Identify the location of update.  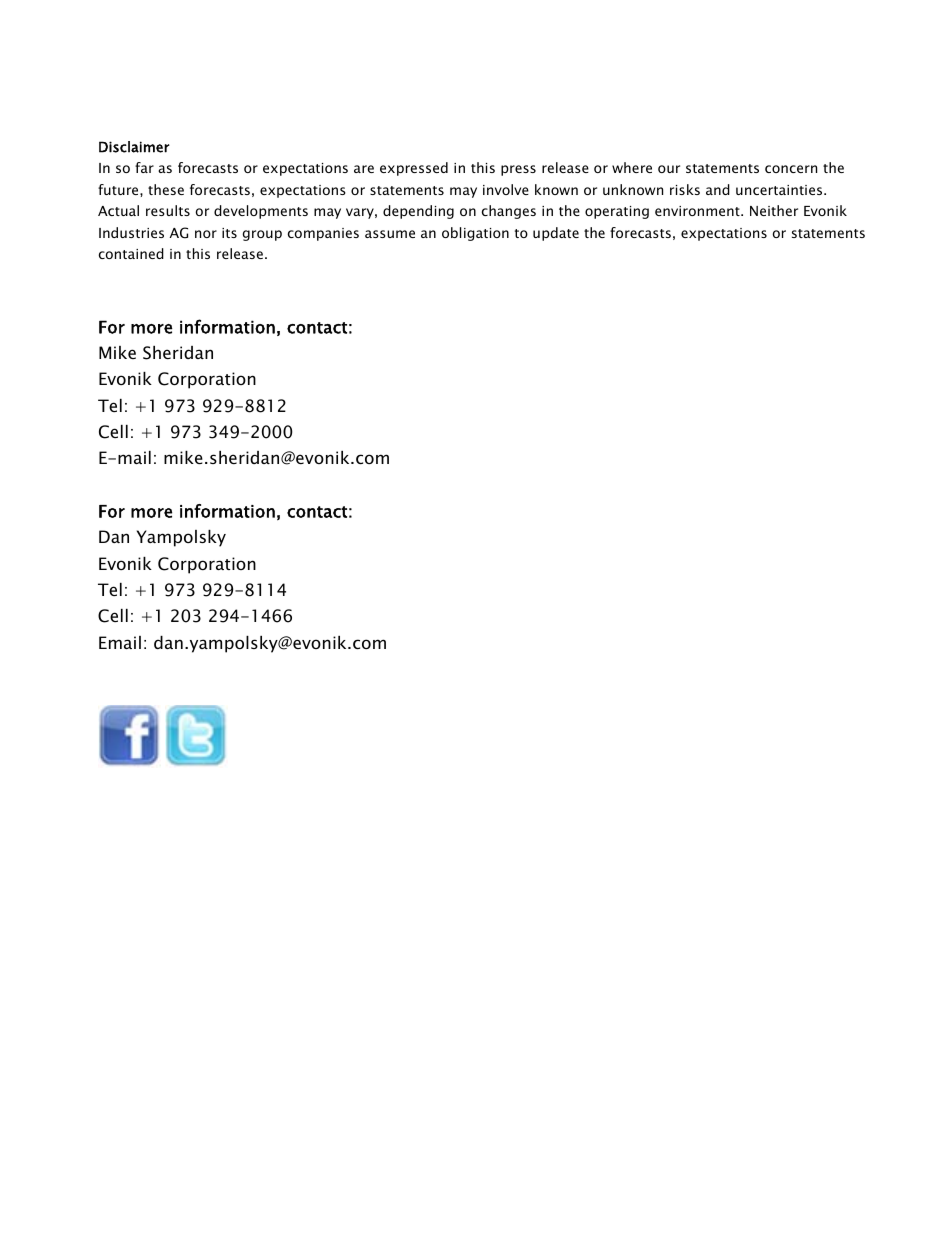
(556, 234).
